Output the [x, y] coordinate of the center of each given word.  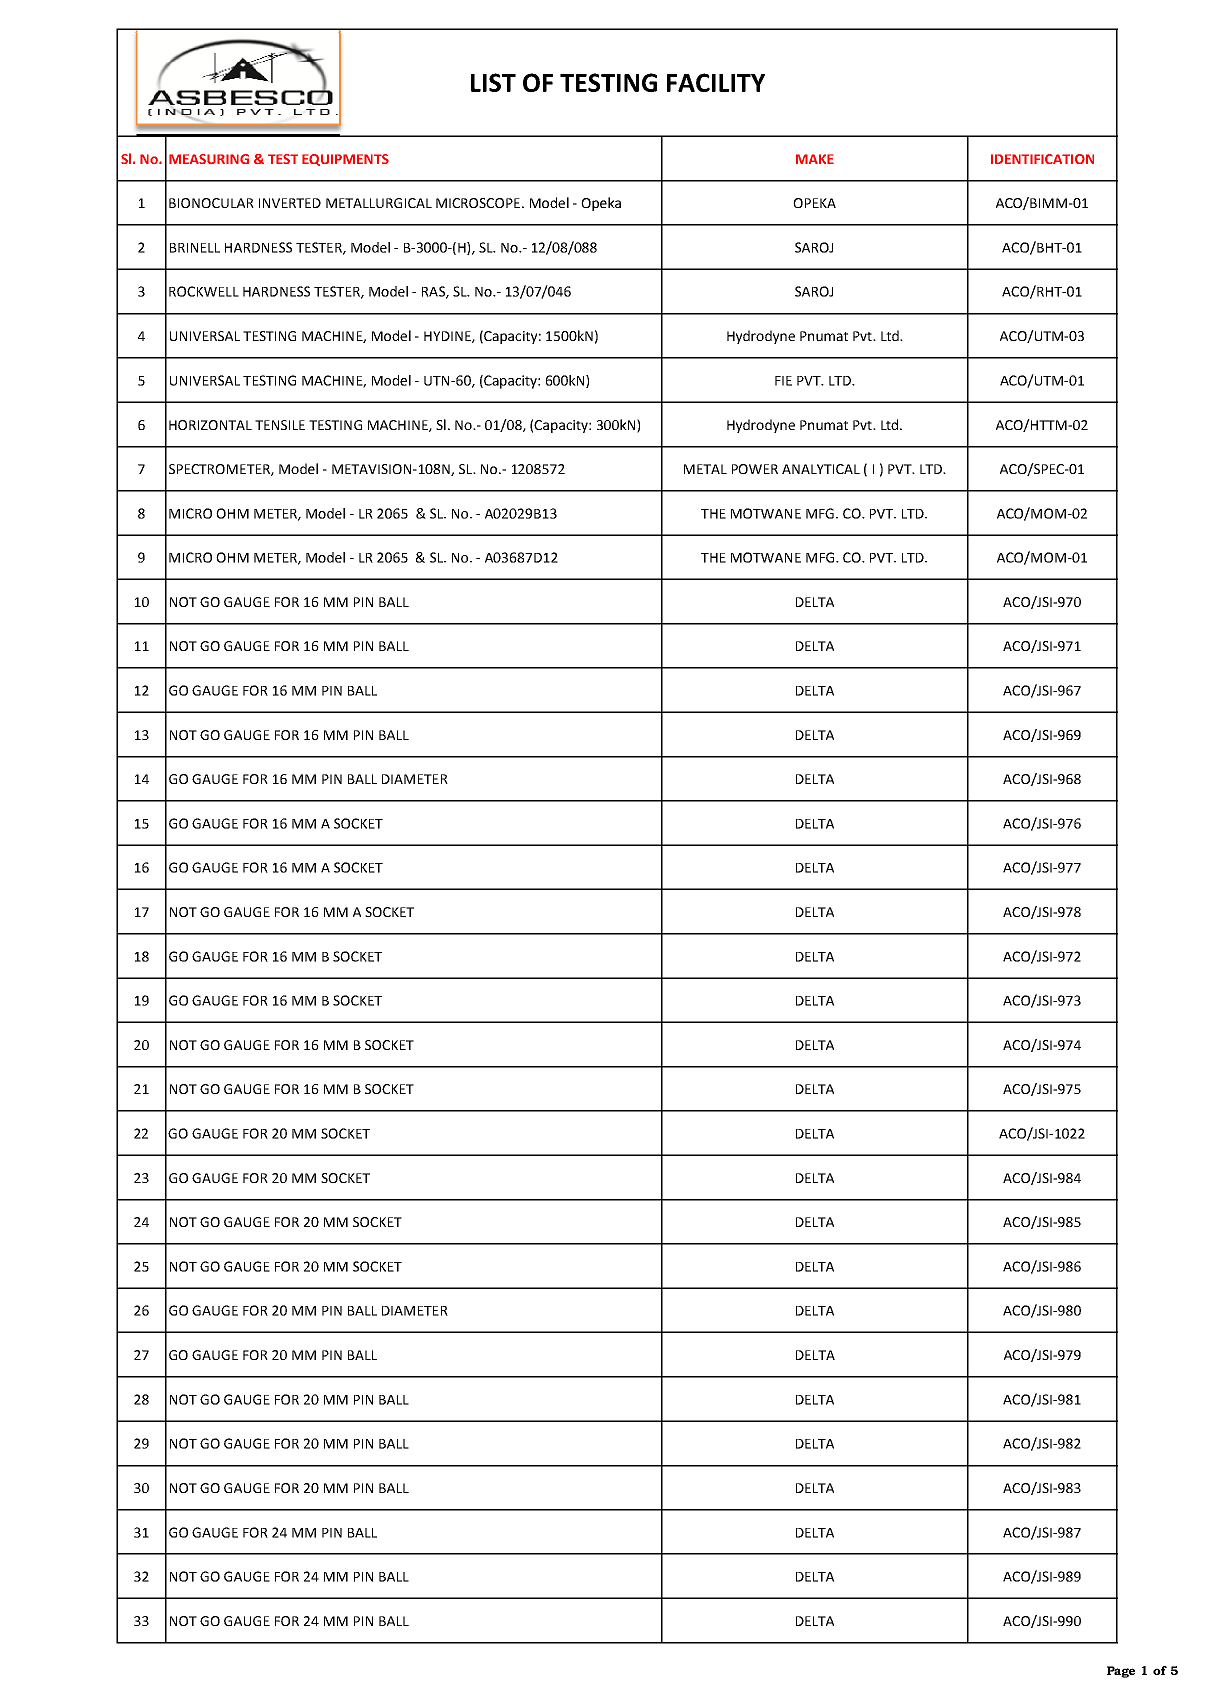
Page [1121, 1672]
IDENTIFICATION [1042, 159]
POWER [755, 469]
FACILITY [716, 82]
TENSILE [280, 425]
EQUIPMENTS [345, 160]
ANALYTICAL [821, 469]
